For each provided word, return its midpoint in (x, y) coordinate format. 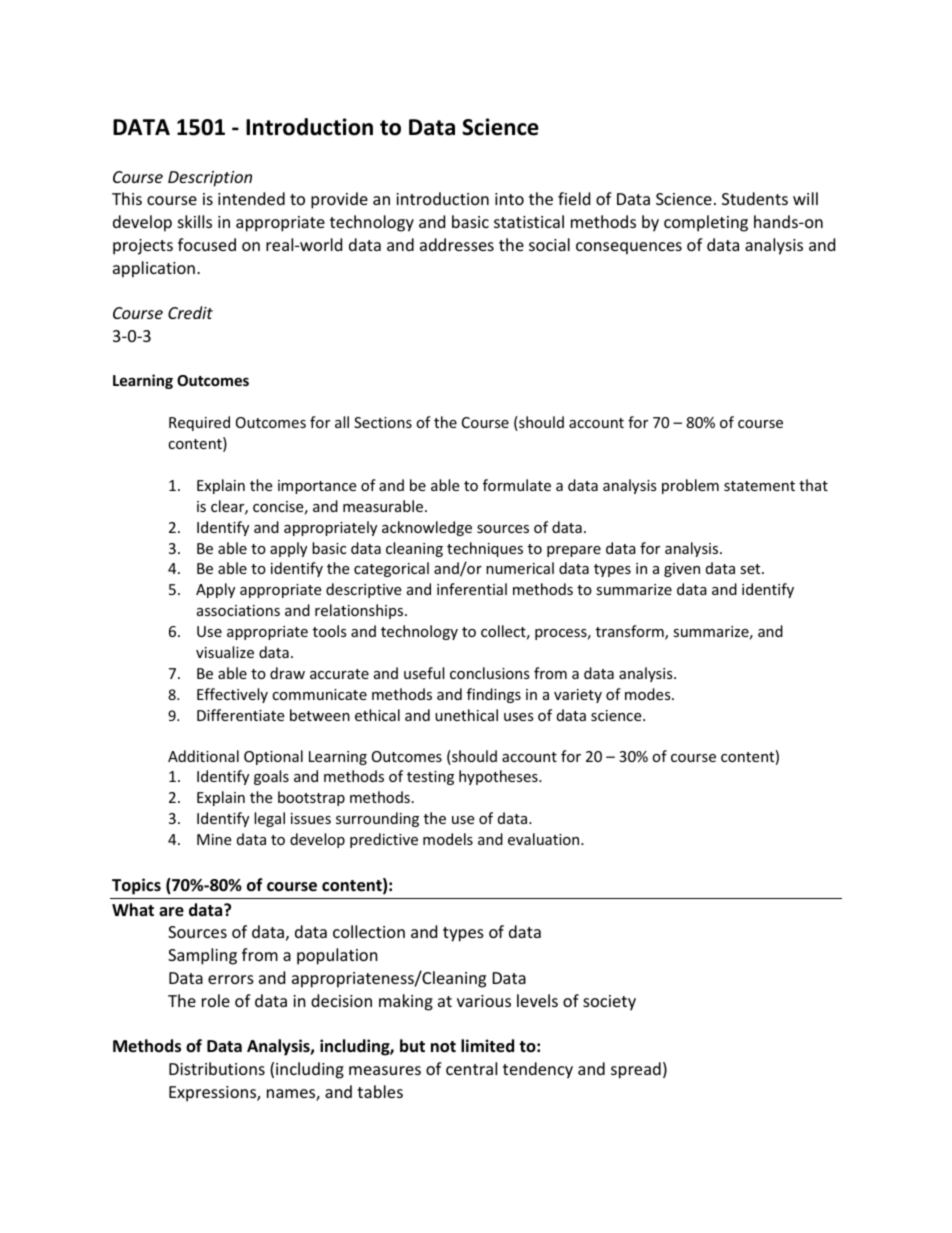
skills (195, 221)
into (509, 199)
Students (755, 198)
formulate (517, 485)
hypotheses (499, 777)
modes (649, 694)
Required (199, 423)
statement (759, 486)
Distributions (217, 1068)
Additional (203, 756)
